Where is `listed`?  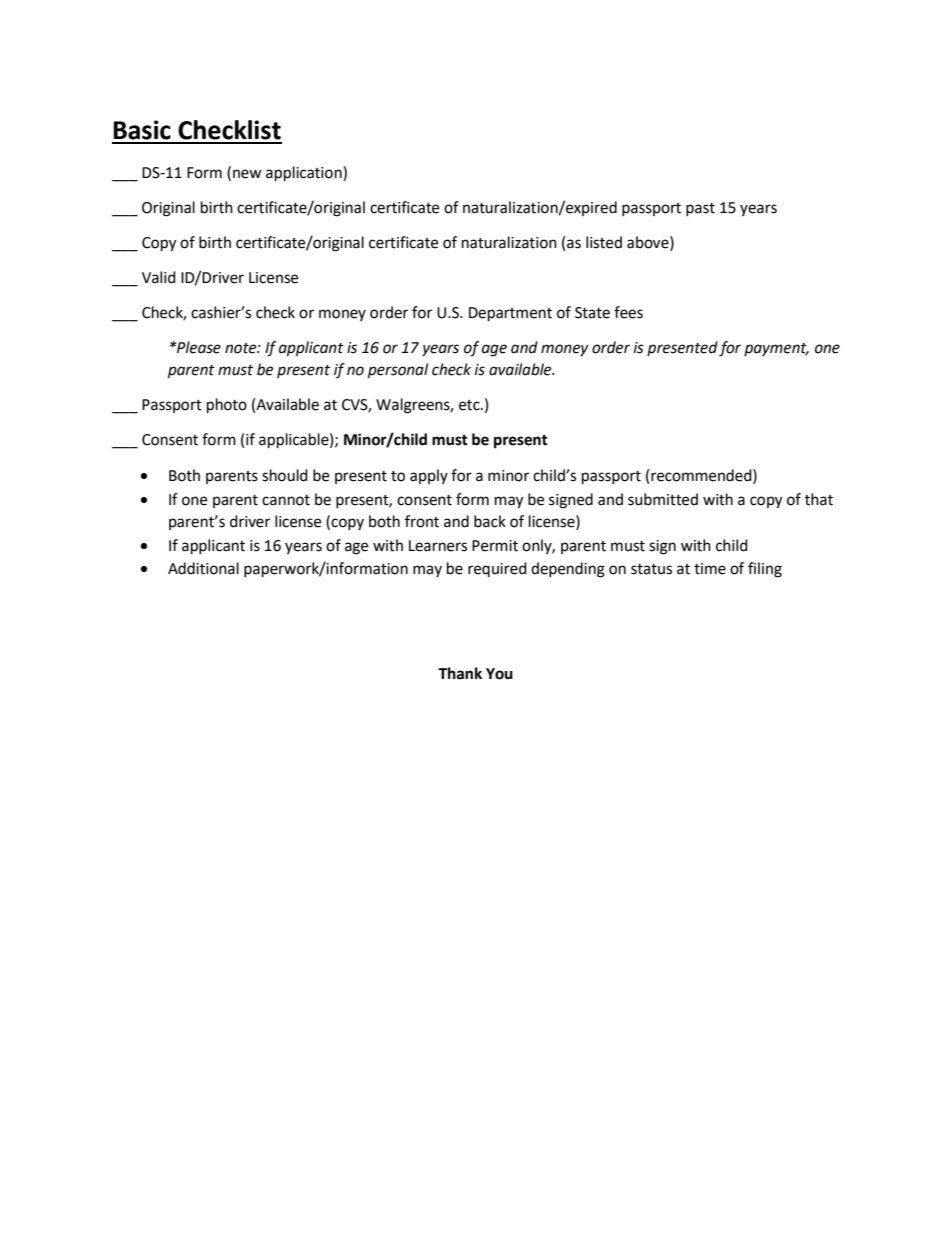 listed is located at coordinates (604, 242).
